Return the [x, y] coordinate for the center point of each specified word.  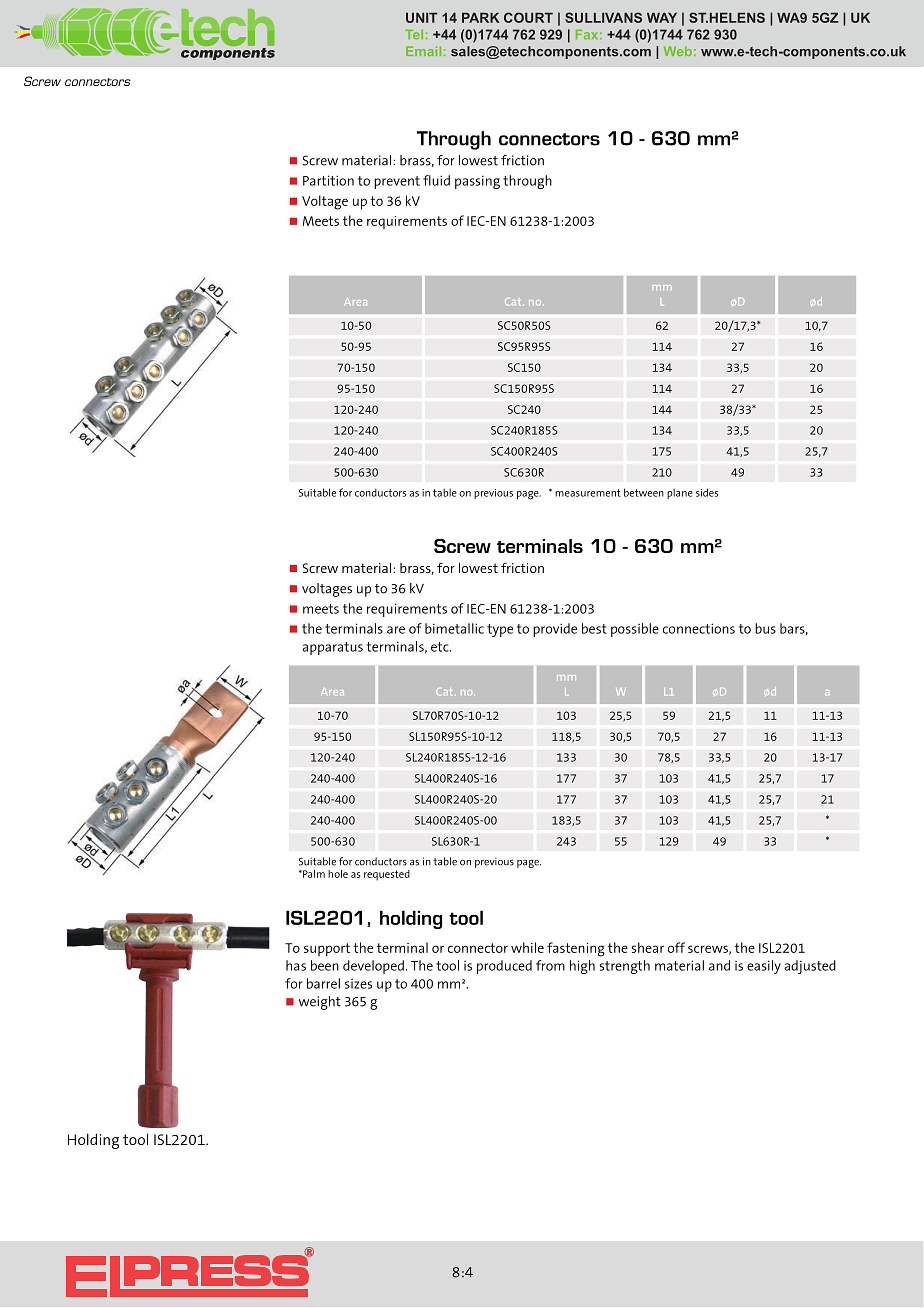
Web [678, 51]
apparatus [332, 648]
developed [373, 967]
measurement [588, 493]
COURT [528, 17]
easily [764, 967]
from [550, 965]
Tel [414, 34]
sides [707, 492]
